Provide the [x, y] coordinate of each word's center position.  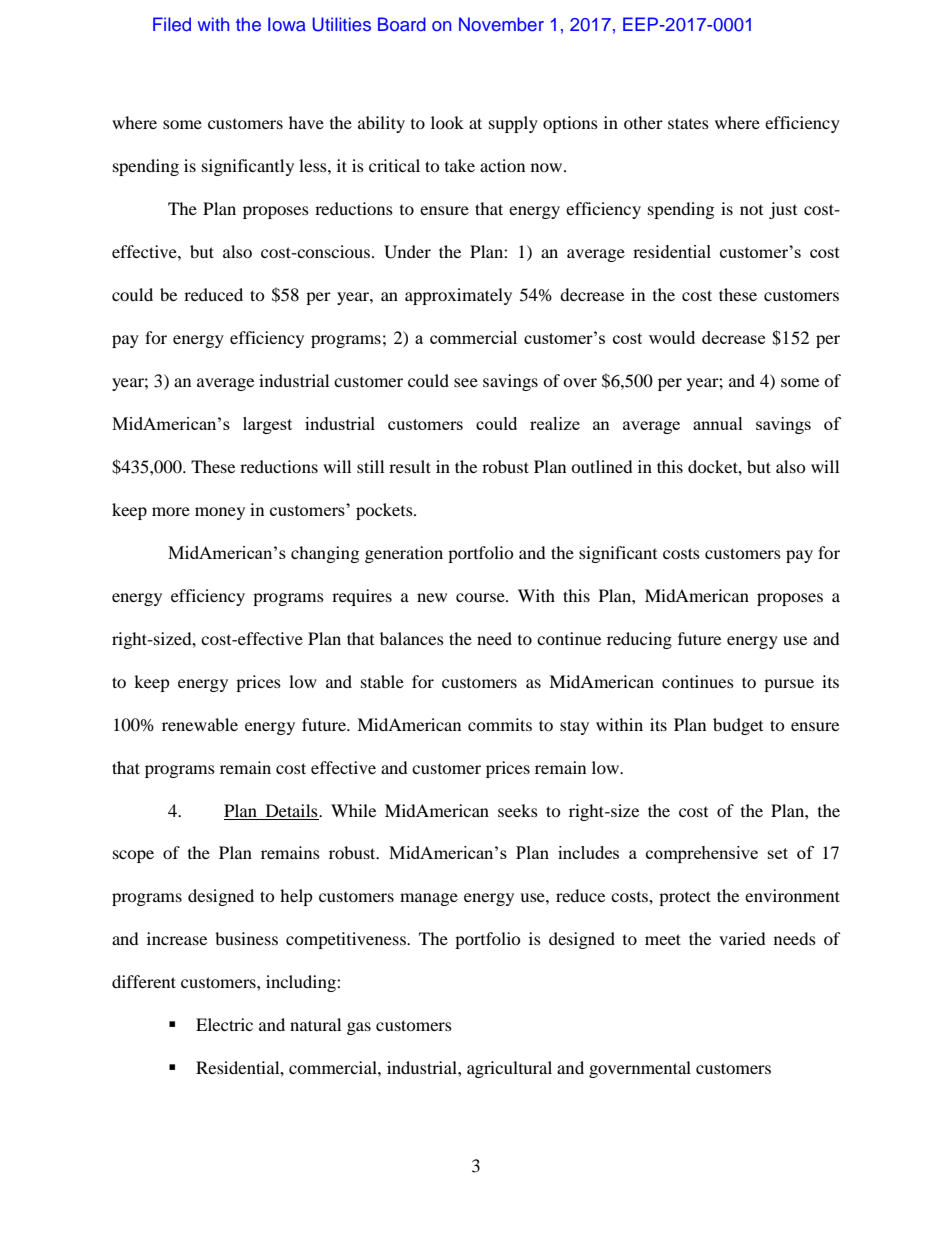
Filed [172, 24]
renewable [200, 724]
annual [718, 423]
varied [742, 938]
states [688, 123]
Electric [224, 1024]
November [501, 24]
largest [267, 425]
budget [738, 726]
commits [500, 724]
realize [555, 423]
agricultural [509, 1069]
